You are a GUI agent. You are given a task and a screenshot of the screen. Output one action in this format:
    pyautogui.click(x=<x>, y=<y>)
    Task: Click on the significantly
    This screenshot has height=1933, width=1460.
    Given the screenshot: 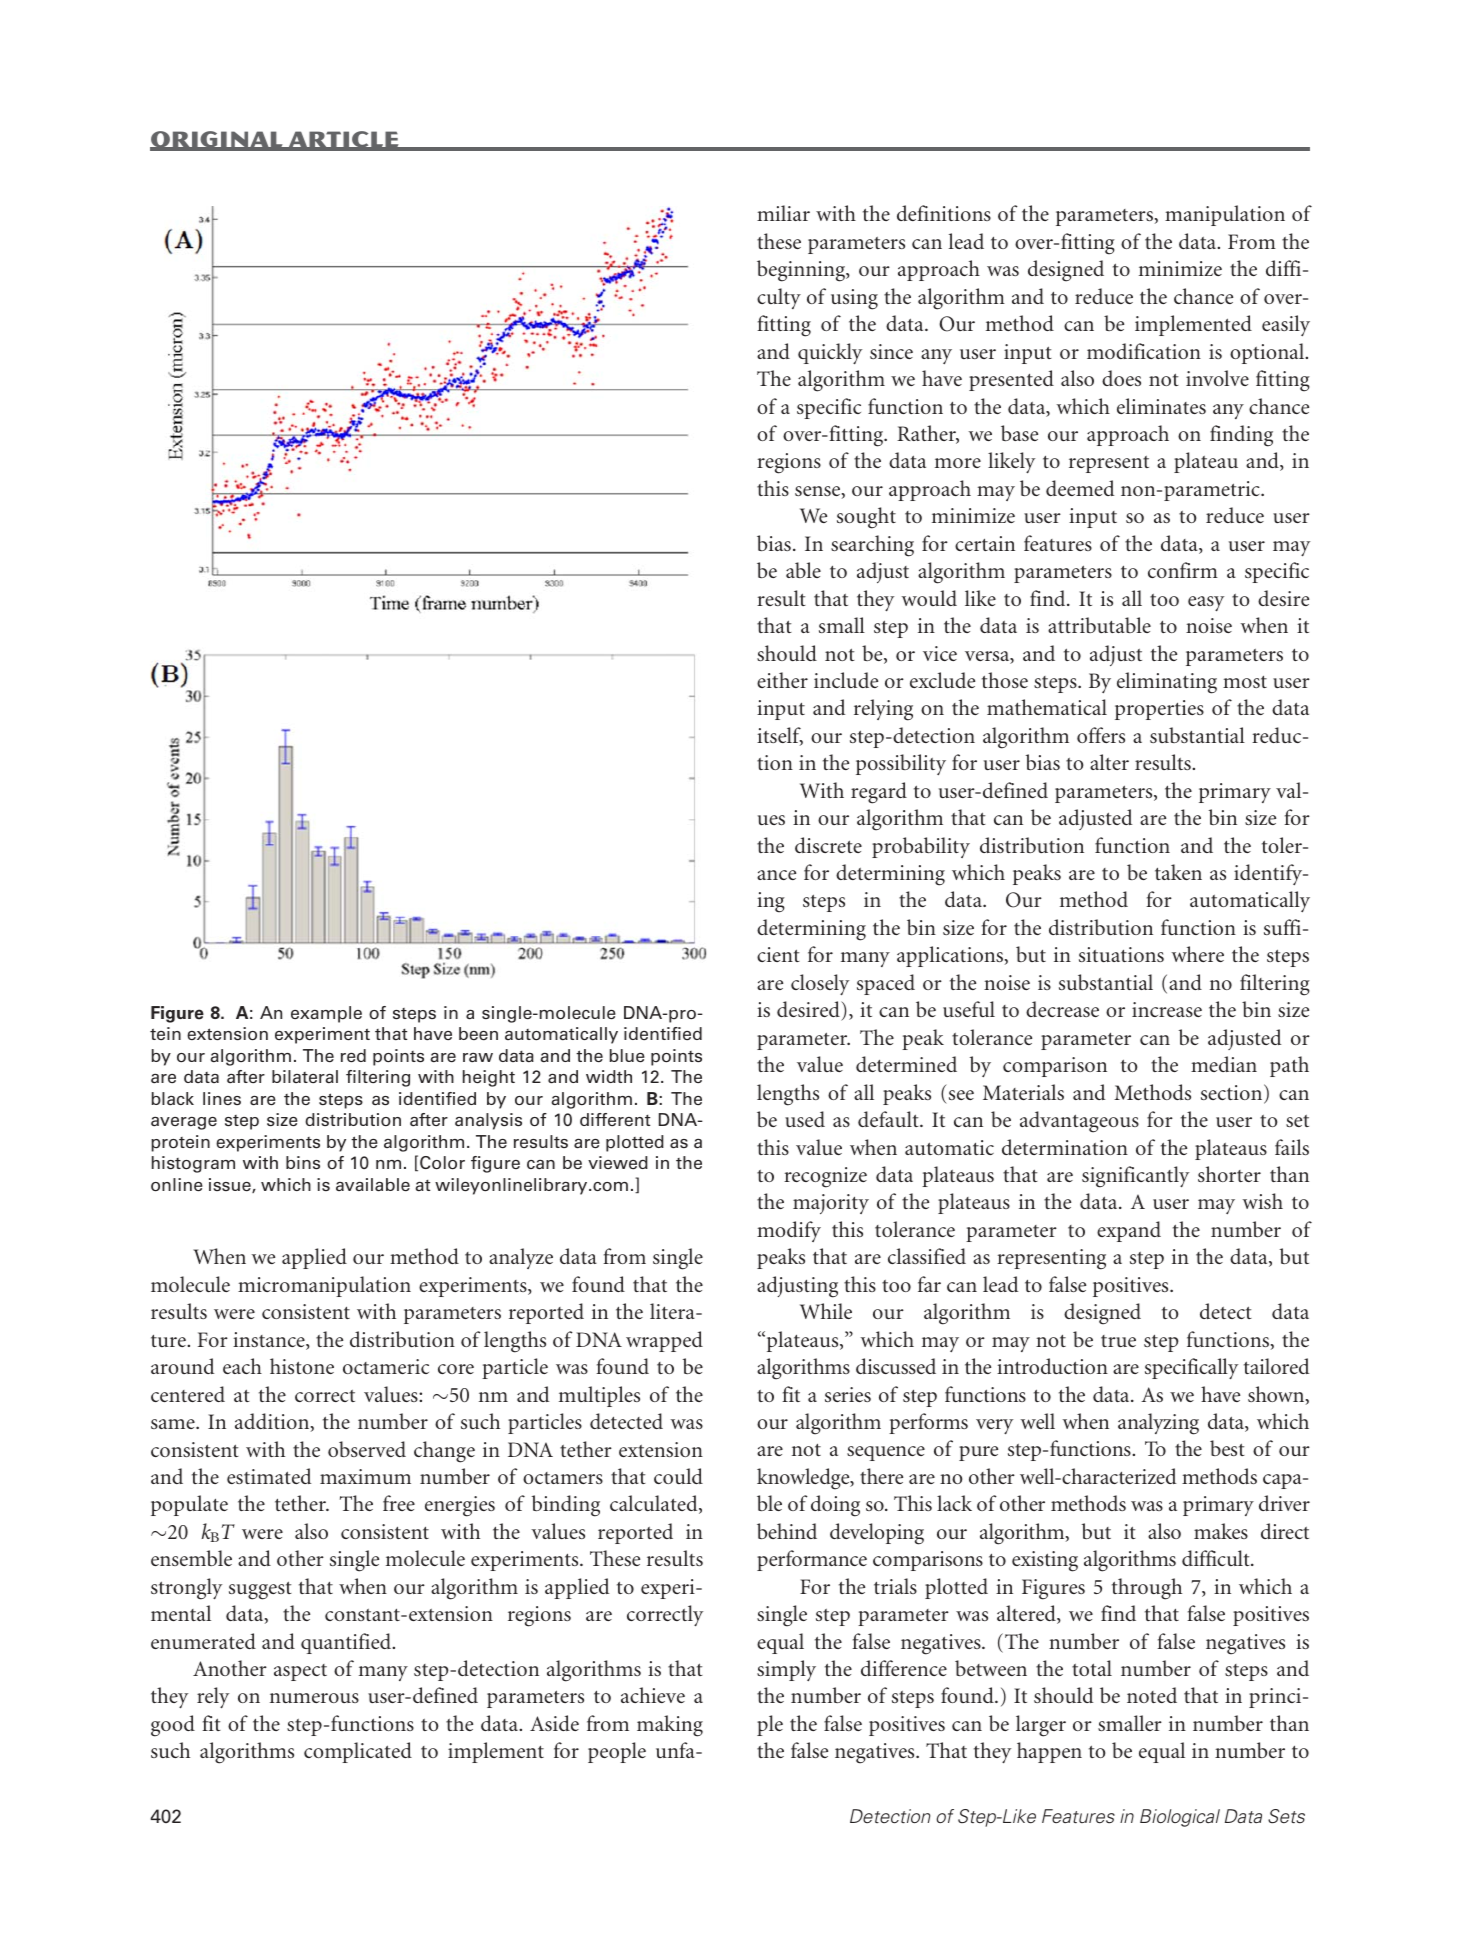 What is the action you would take?
    pyautogui.click(x=1135, y=1177)
